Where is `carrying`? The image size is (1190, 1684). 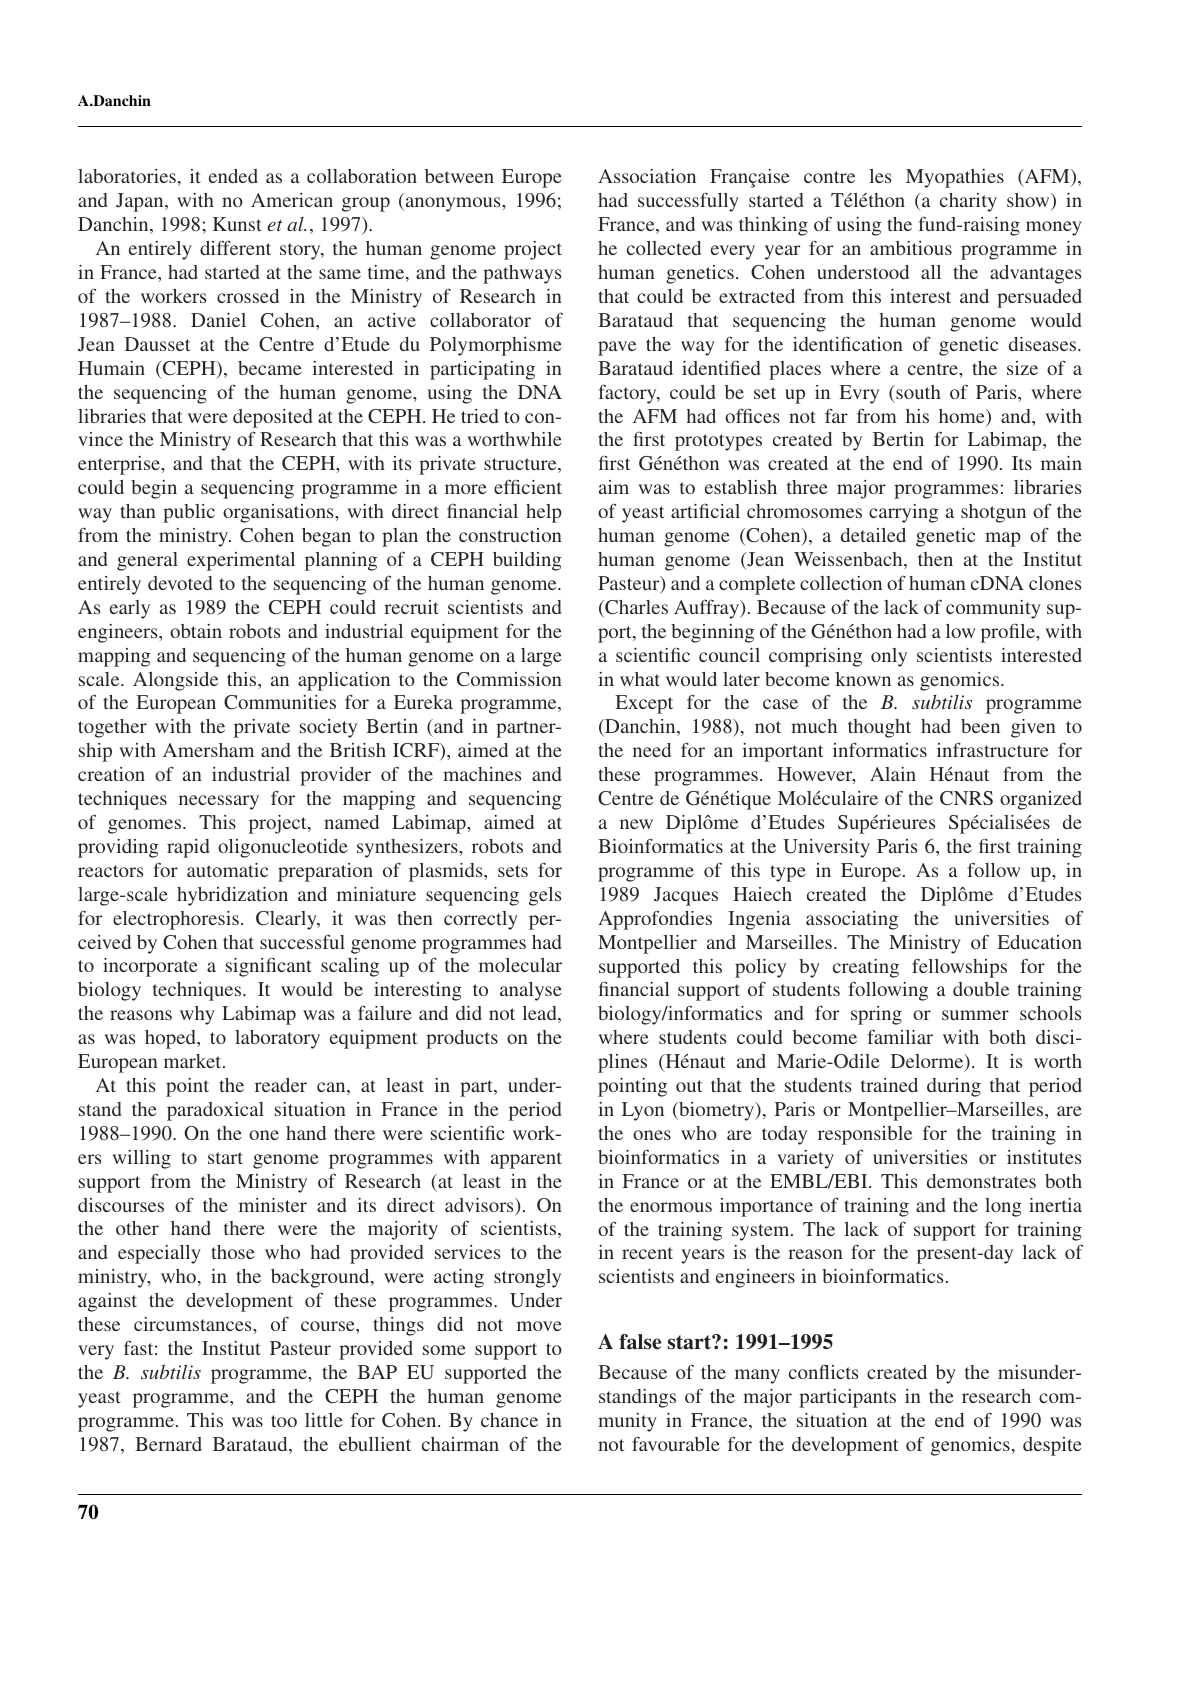 carrying is located at coordinates (903, 513).
